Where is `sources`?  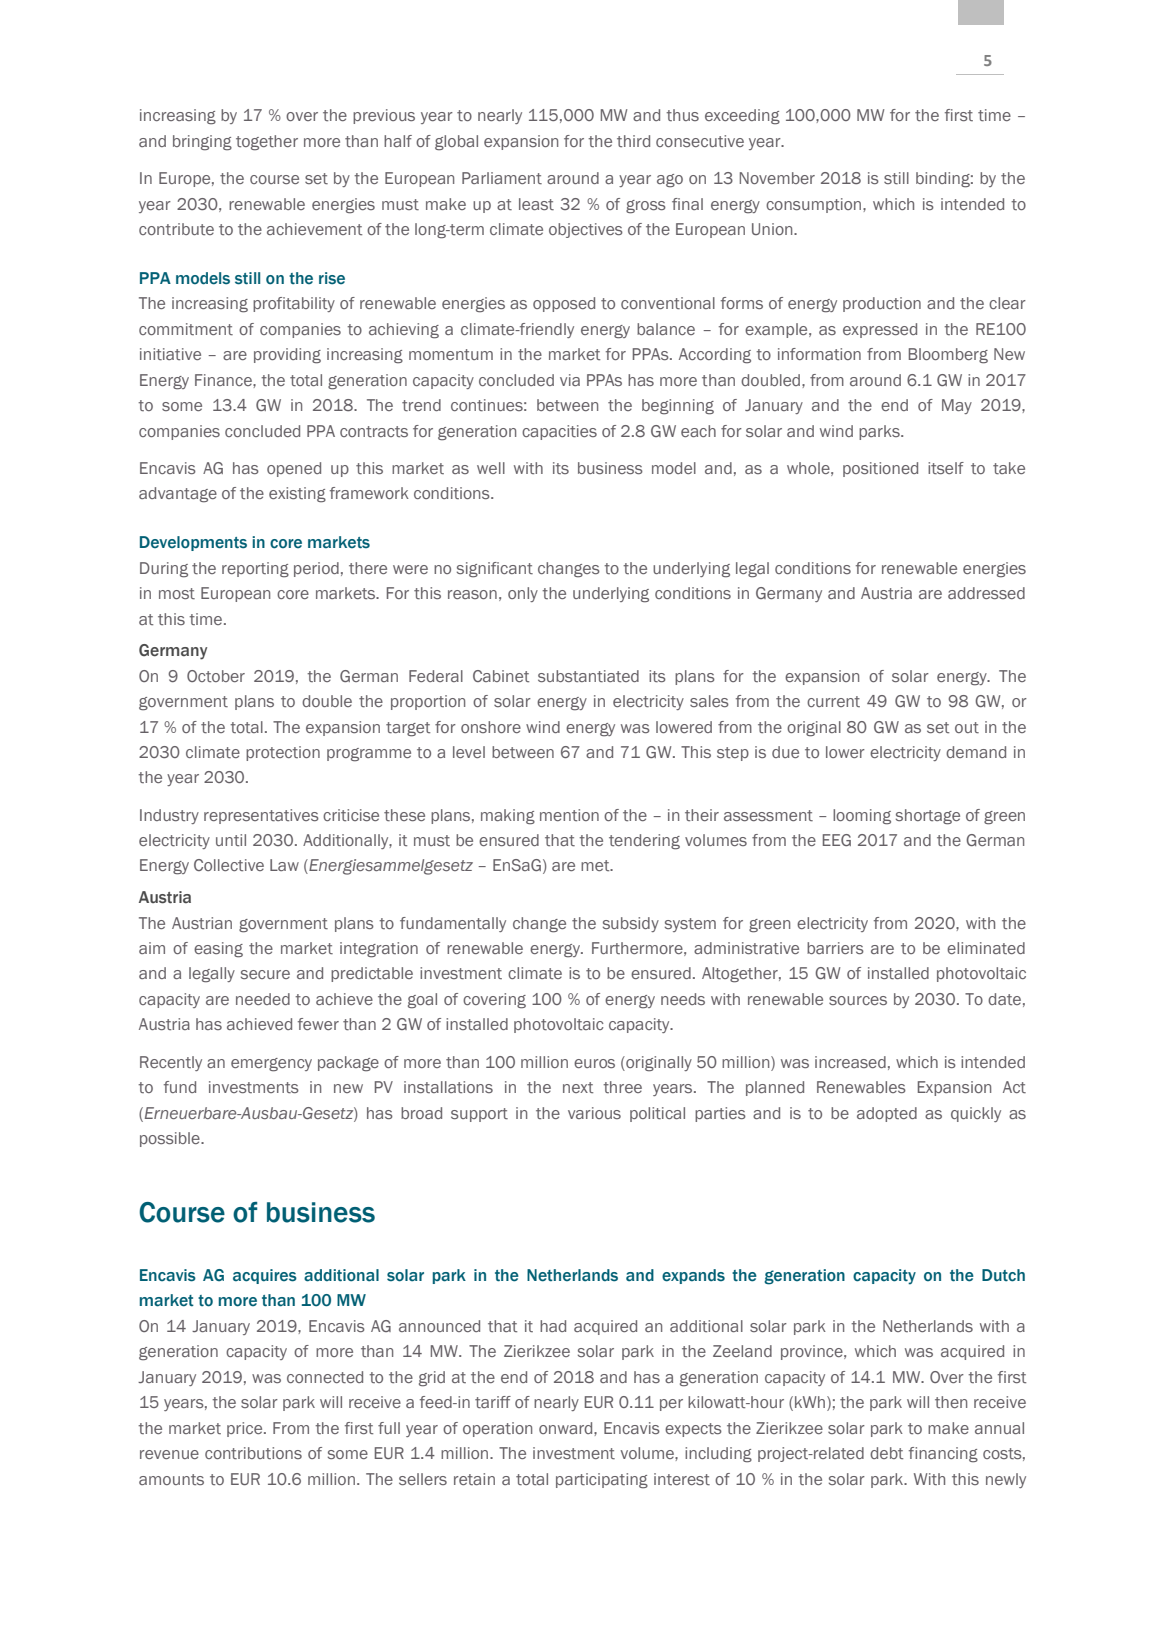
sources is located at coordinates (858, 1000).
